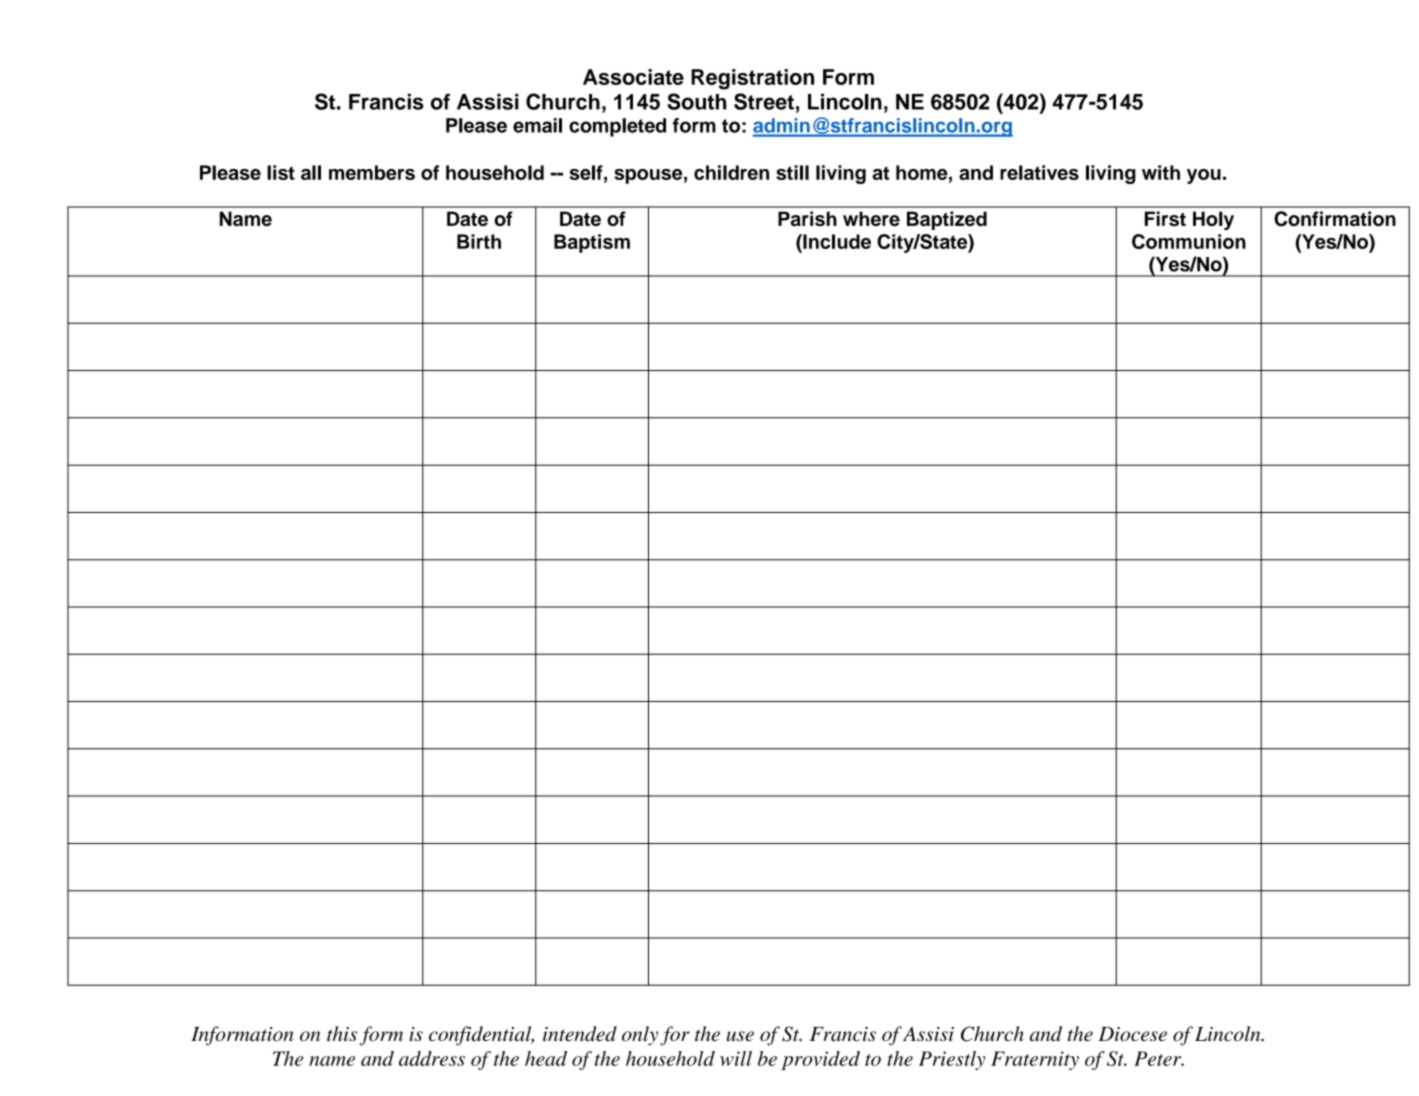 This screenshot has width=1419, height=1096. Describe the element at coordinates (764, 101) in the screenshot. I see `Street` at that location.
